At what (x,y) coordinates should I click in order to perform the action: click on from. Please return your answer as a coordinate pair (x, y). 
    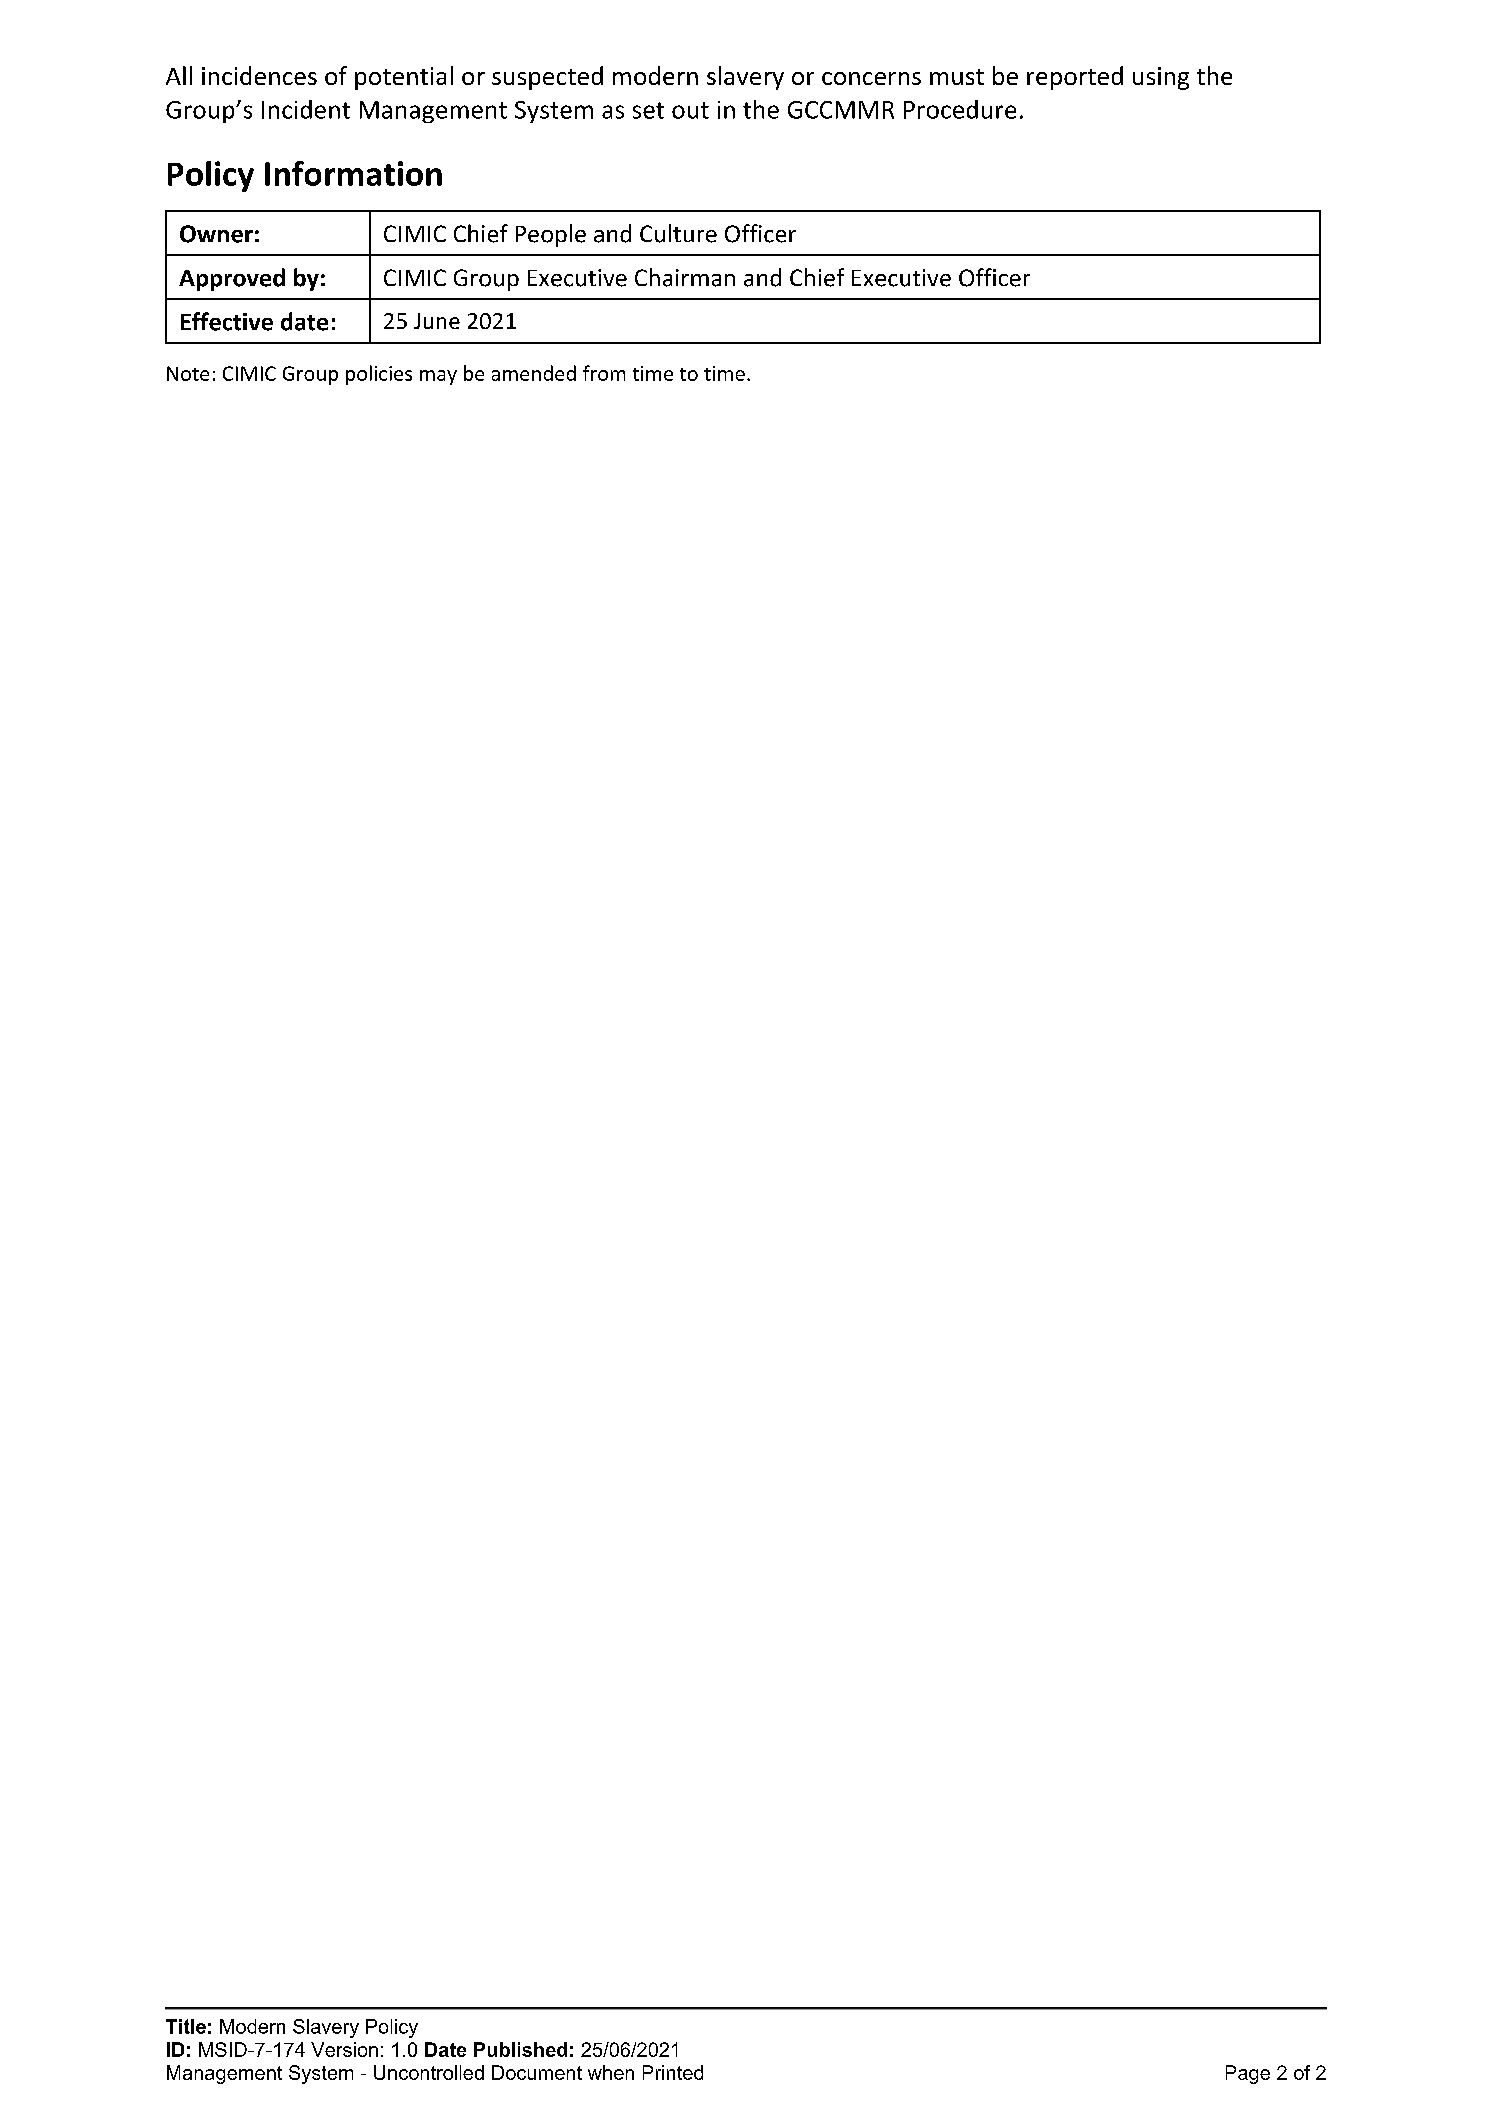
    Looking at the image, I should click on (604, 373).
